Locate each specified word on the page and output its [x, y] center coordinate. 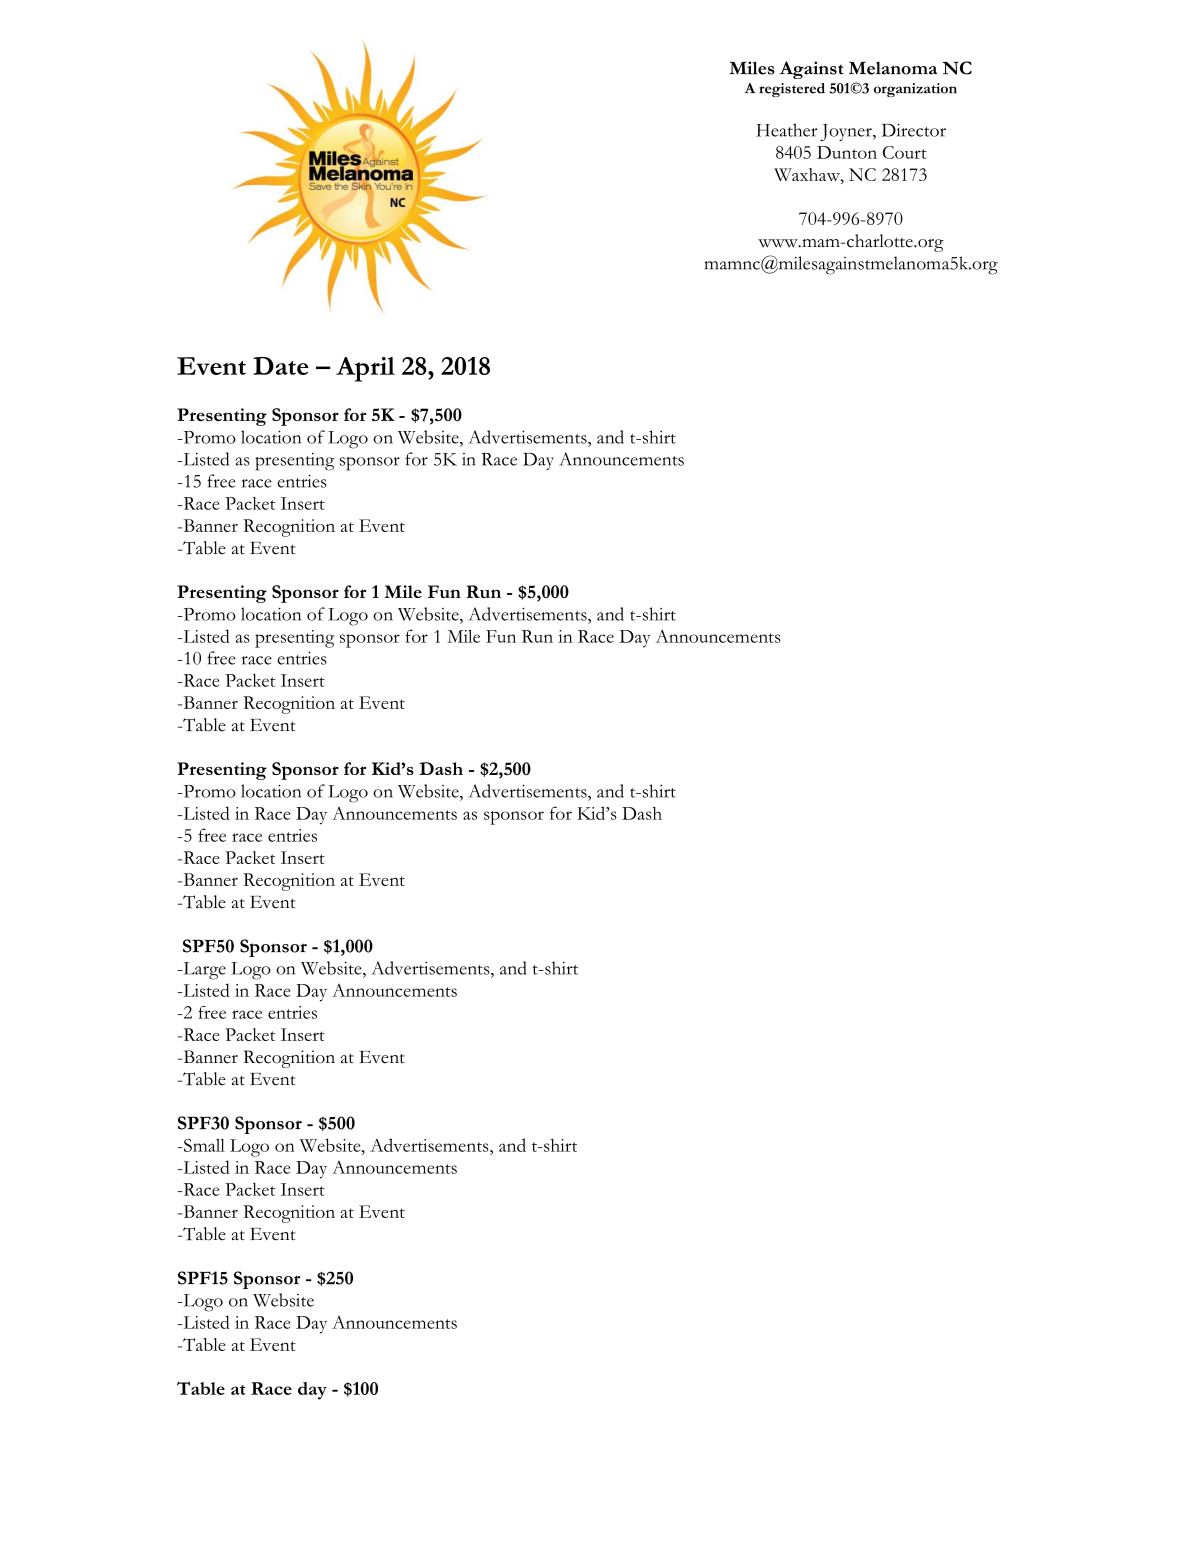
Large [203, 971]
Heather [786, 130]
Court [905, 152]
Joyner [847, 132]
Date [281, 366]
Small [203, 1145]
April [365, 369]
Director [913, 130]
